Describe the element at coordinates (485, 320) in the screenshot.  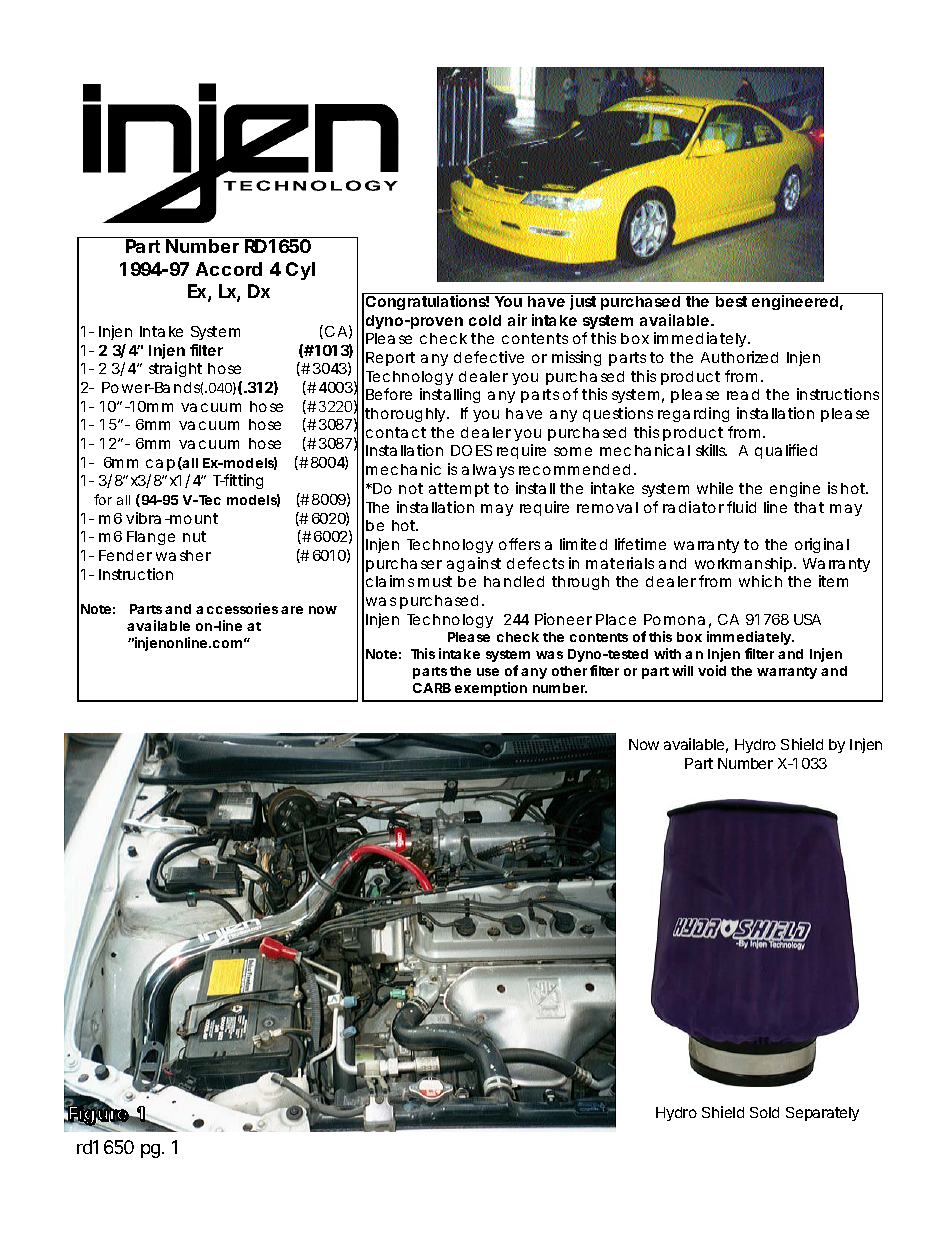
I see `cold` at that location.
